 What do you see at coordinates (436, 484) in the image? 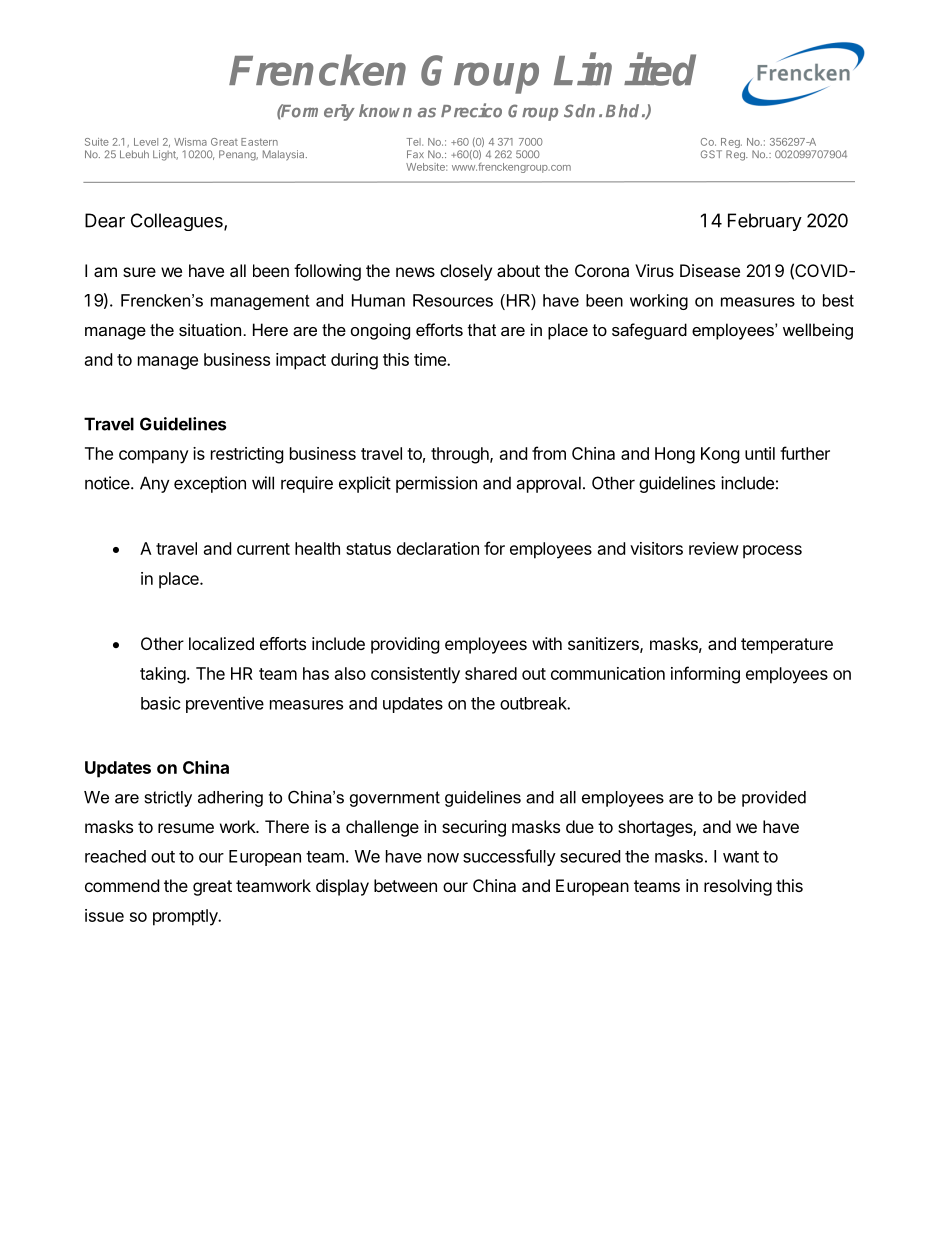
I see `permission` at bounding box center [436, 484].
